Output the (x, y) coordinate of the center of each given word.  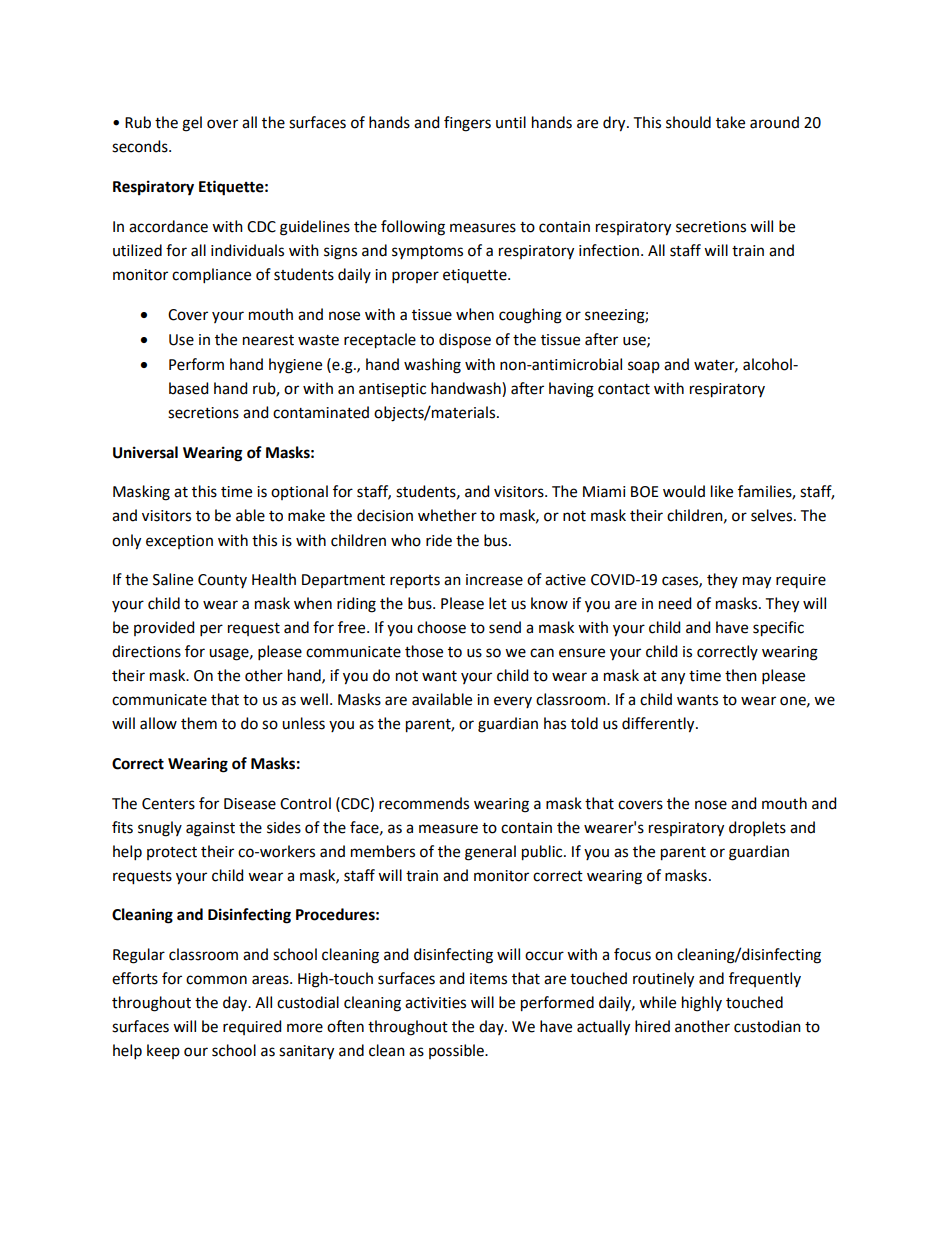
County (222, 581)
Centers (168, 804)
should (688, 122)
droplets (757, 828)
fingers (467, 124)
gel (192, 124)
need (675, 603)
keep (163, 1051)
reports (415, 581)
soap (644, 367)
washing (432, 366)
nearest (268, 340)
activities (435, 1003)
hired (652, 1026)
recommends (424, 803)
